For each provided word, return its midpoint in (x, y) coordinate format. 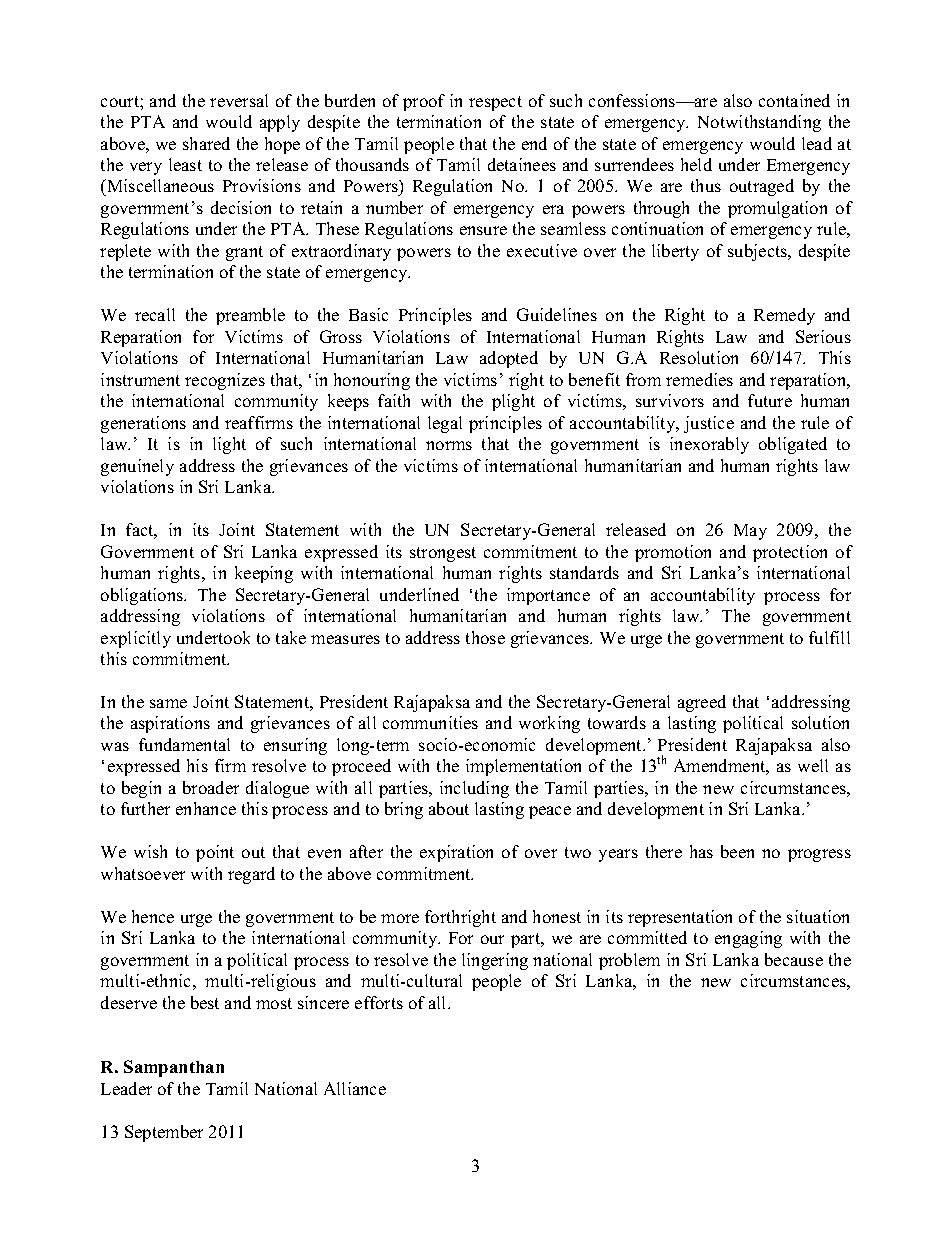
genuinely (137, 467)
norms (449, 445)
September (164, 1133)
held (696, 164)
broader (211, 787)
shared (206, 143)
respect (495, 103)
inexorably (709, 445)
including (474, 789)
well (813, 765)
